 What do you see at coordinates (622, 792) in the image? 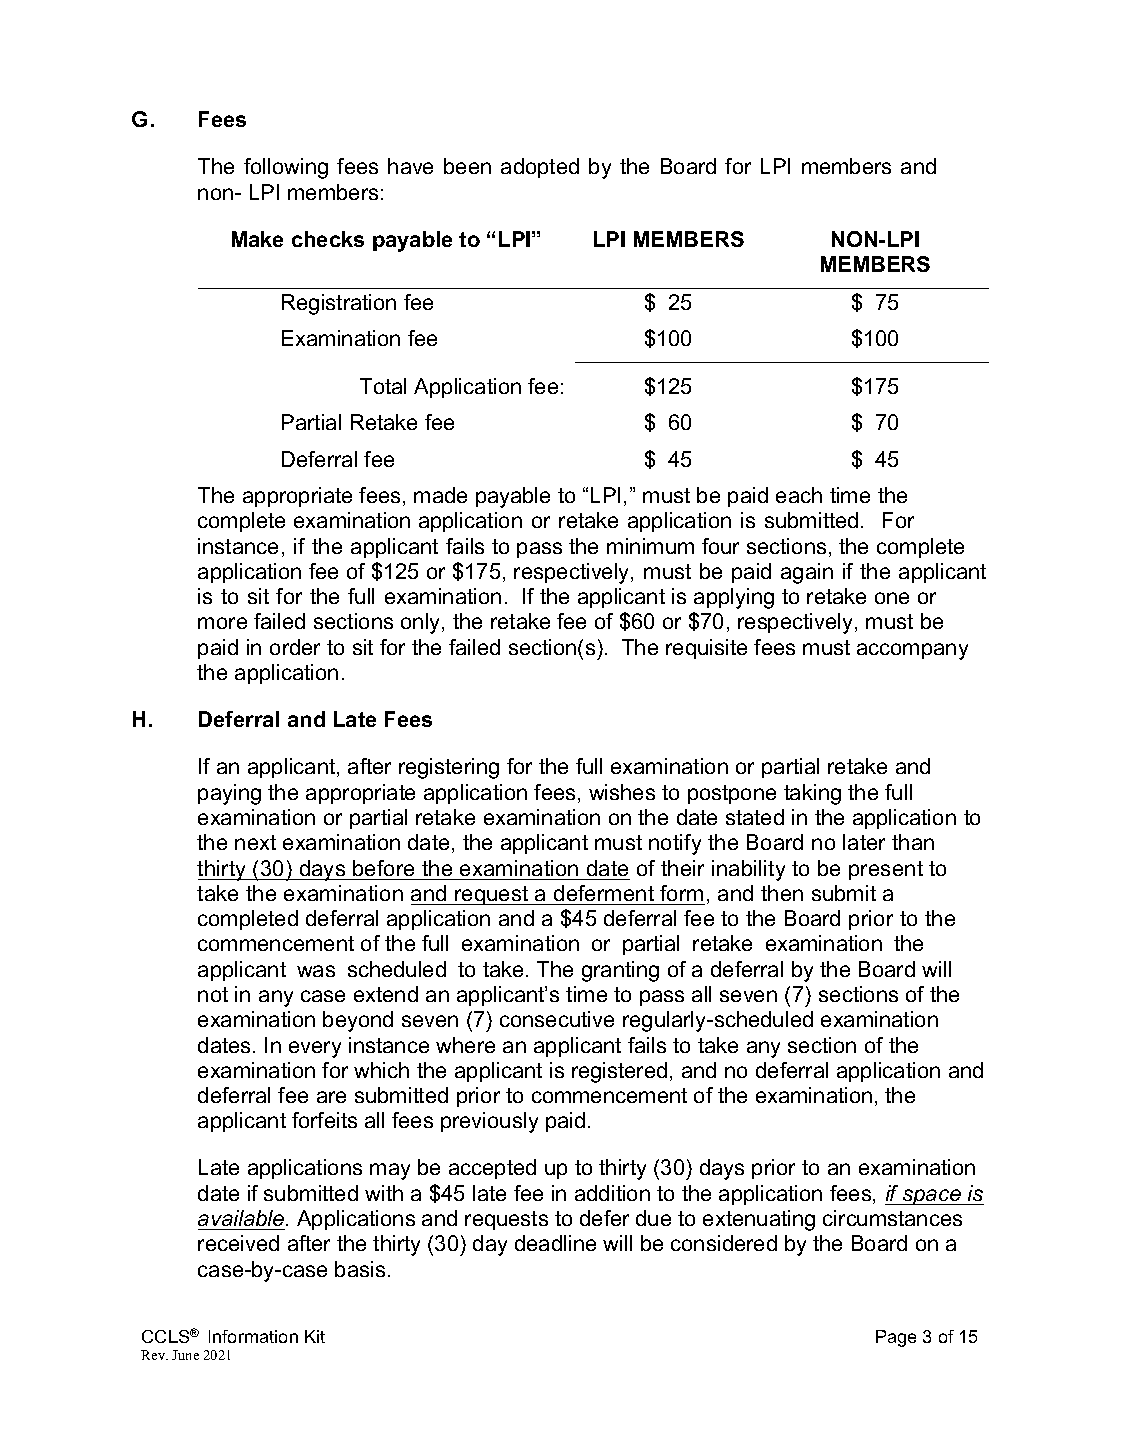
I see `wishes` at bounding box center [622, 792].
